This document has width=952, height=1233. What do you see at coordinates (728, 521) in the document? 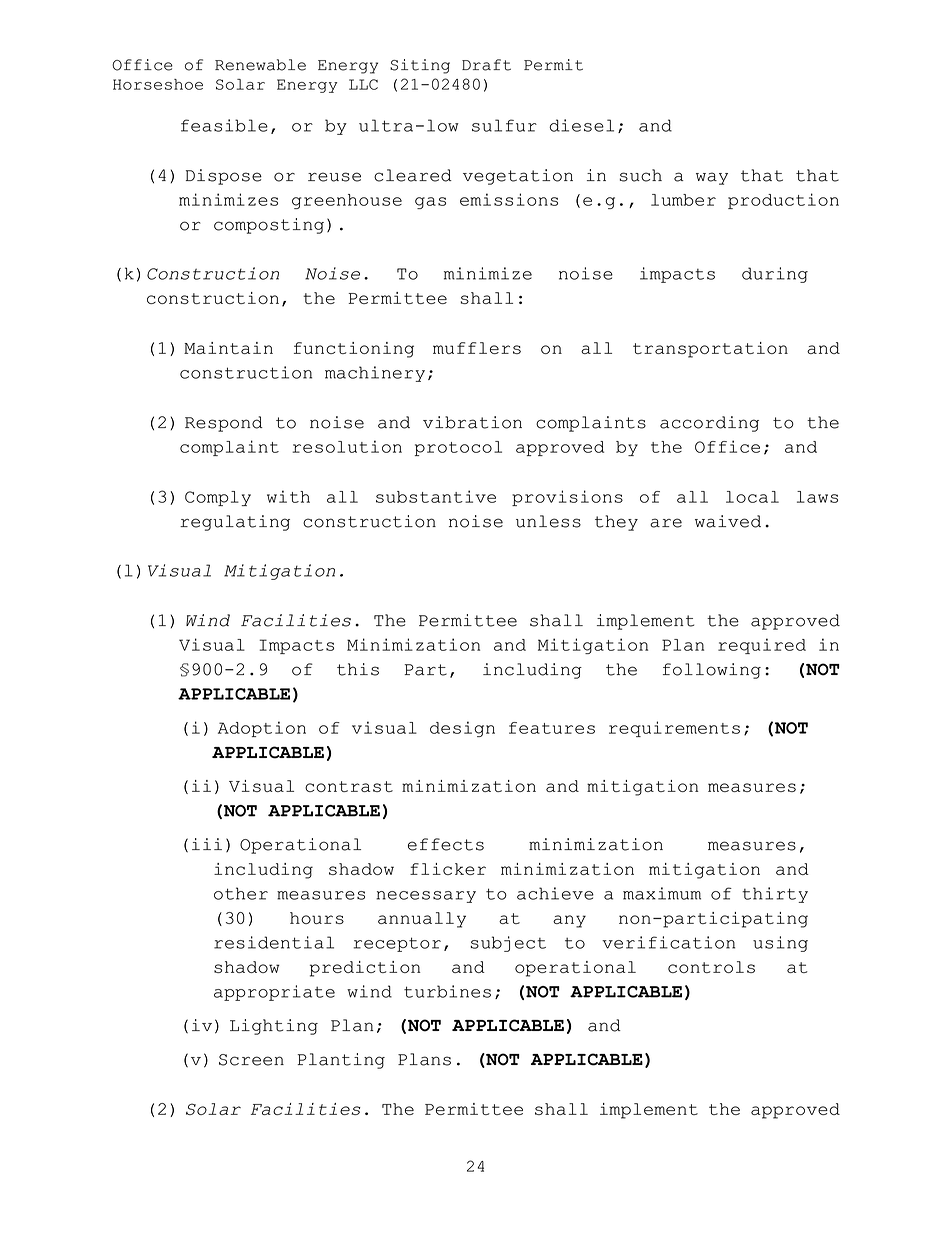
I see `waived` at bounding box center [728, 521].
